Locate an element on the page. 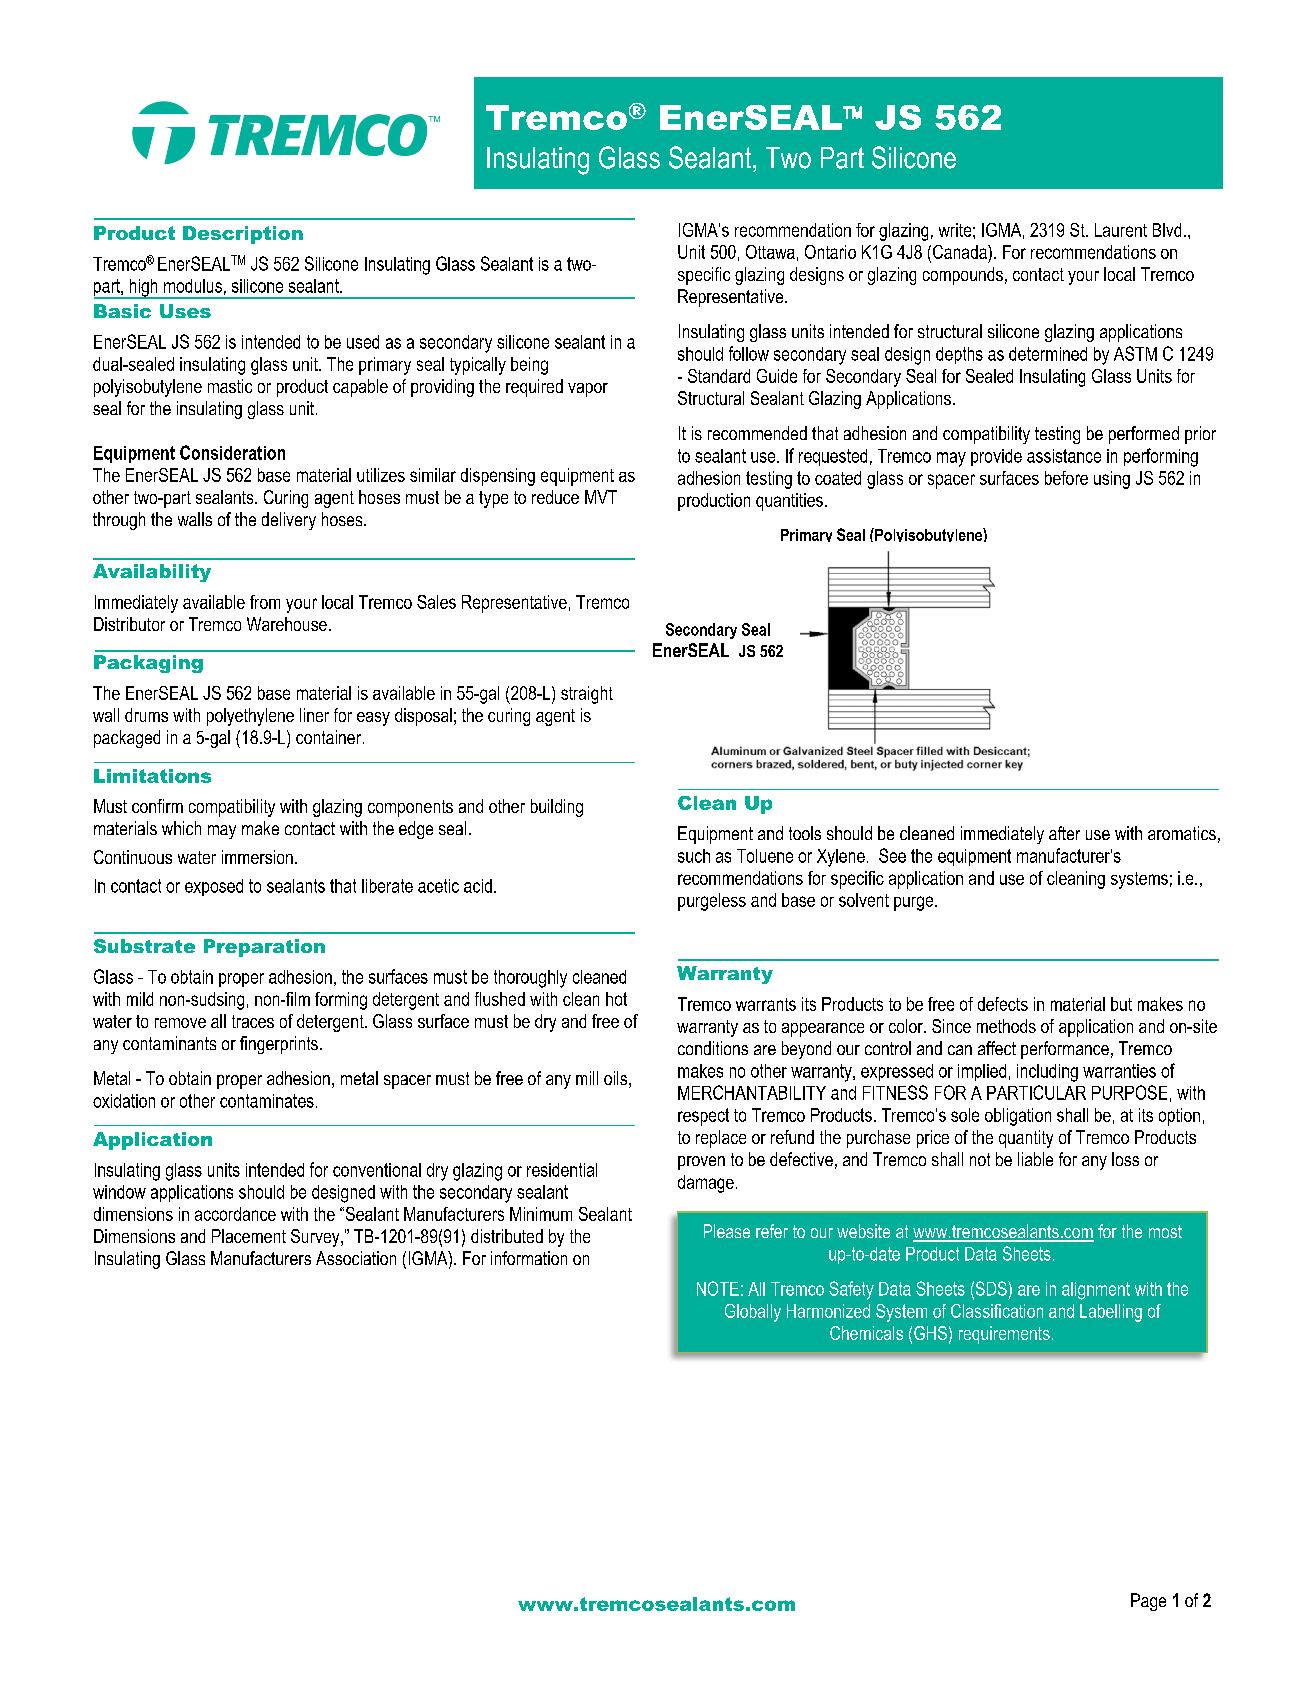 The width and height of the document is (1316, 1703). Ottawa is located at coordinates (770, 252).
